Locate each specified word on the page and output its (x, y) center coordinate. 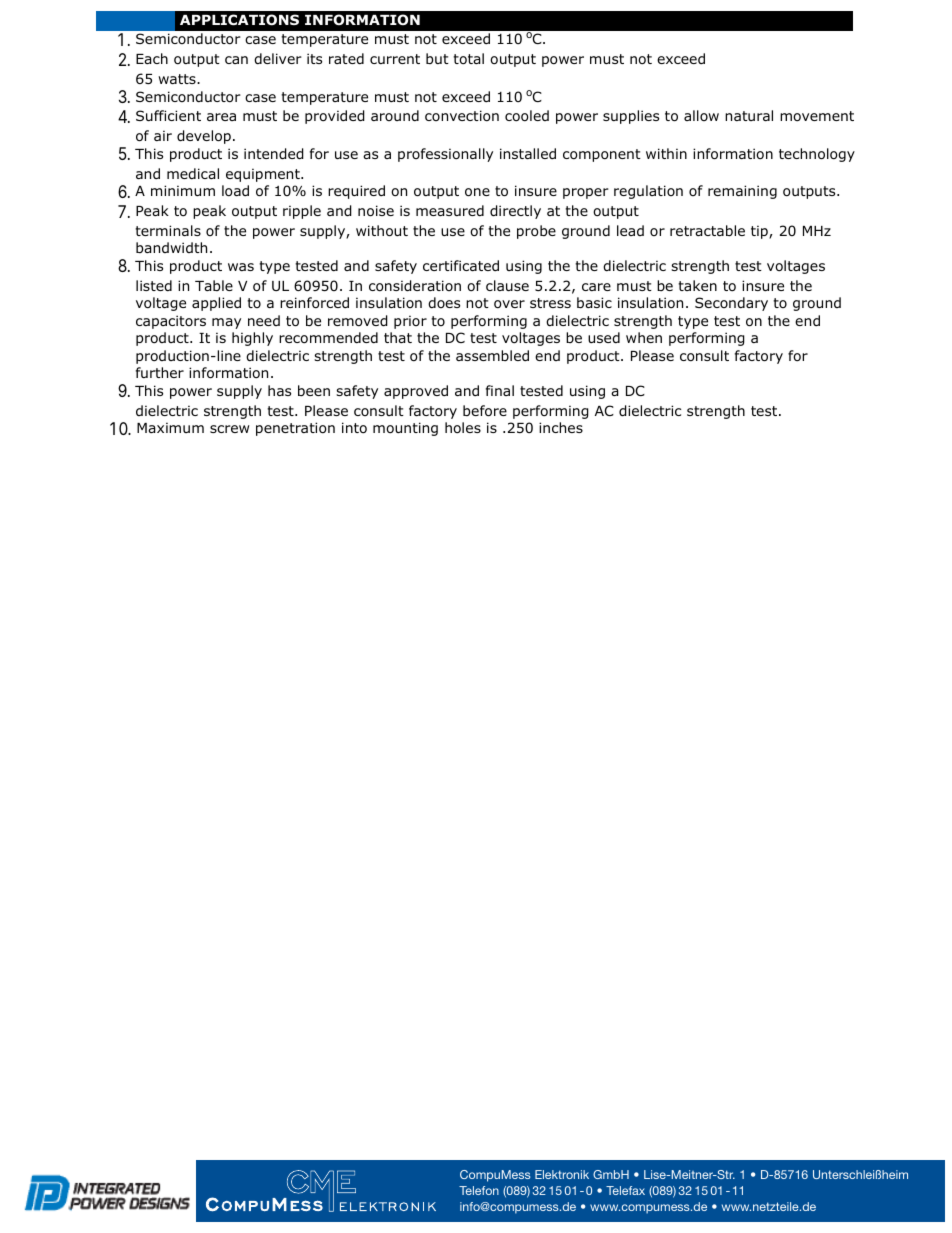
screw (229, 429)
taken (697, 285)
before (485, 411)
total (468, 59)
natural (749, 115)
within (666, 153)
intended (274, 154)
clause (507, 285)
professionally (445, 155)
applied (216, 304)
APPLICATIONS (239, 20)
